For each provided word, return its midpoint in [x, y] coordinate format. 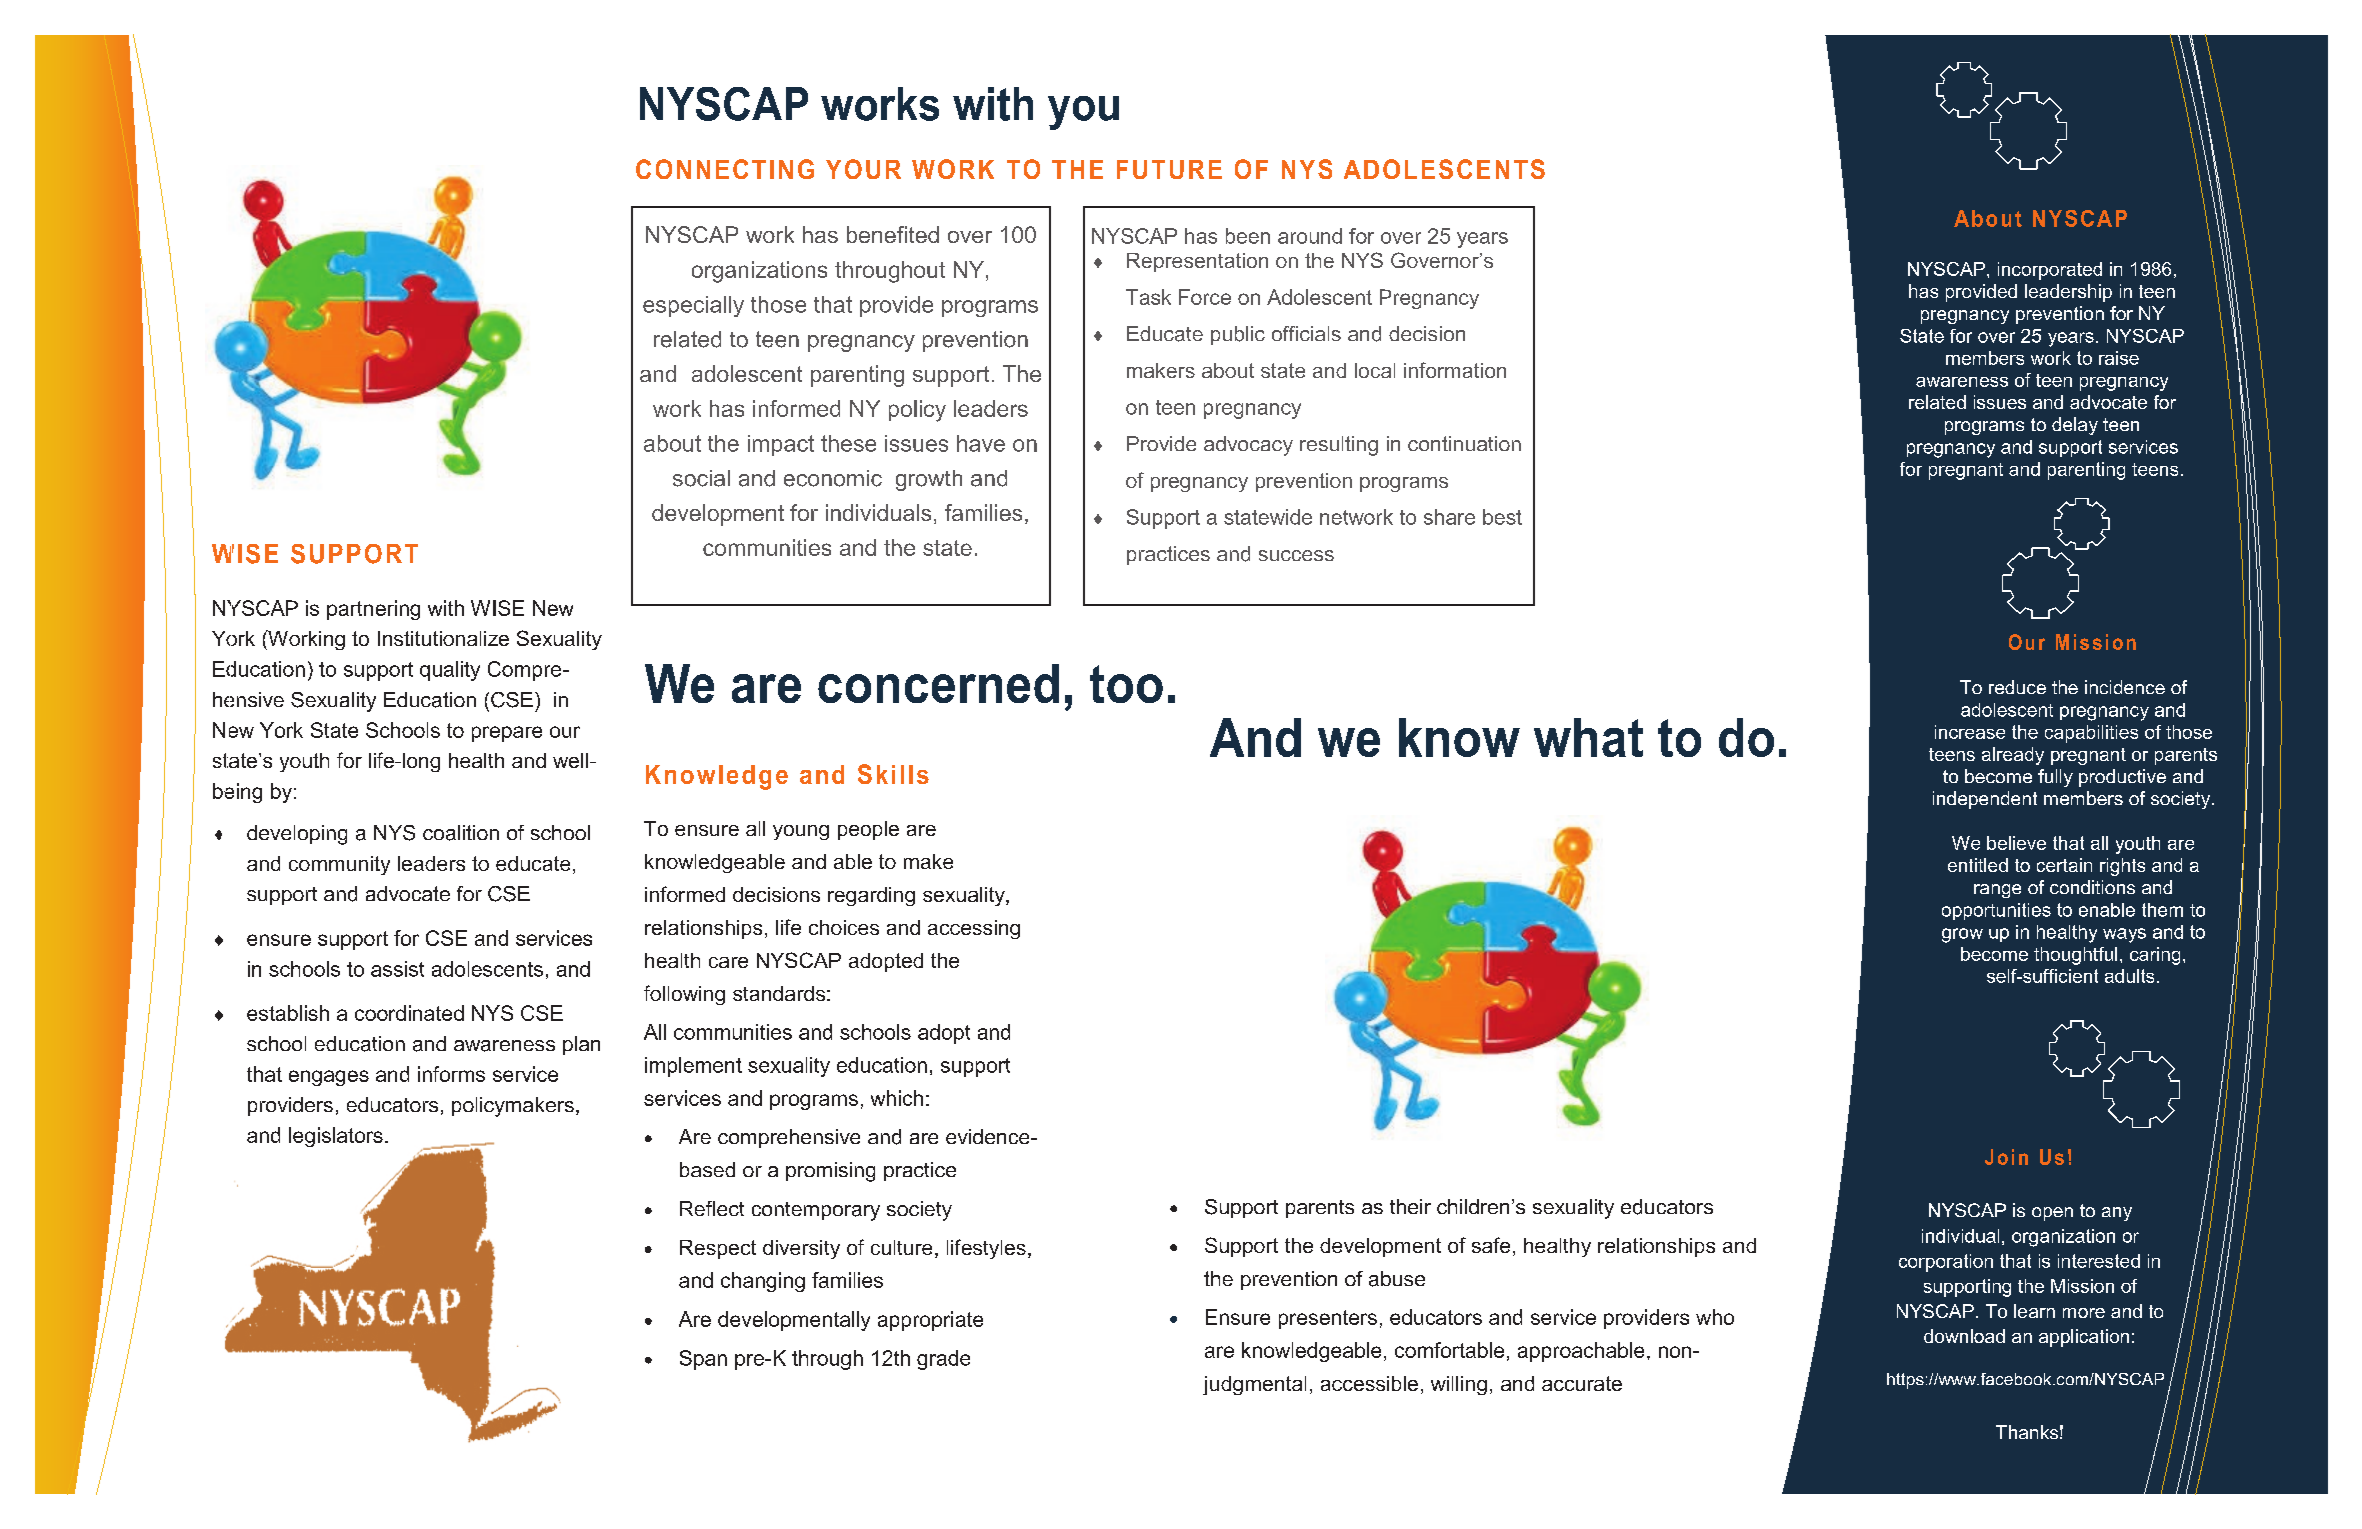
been [1248, 236]
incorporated [2050, 271]
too [1126, 684]
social [701, 478]
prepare [507, 734]
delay [2075, 426]
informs [451, 1074]
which [897, 1098]
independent [1985, 800]
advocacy [1248, 446]
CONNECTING [725, 169]
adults [2129, 976]
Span [703, 1360]
